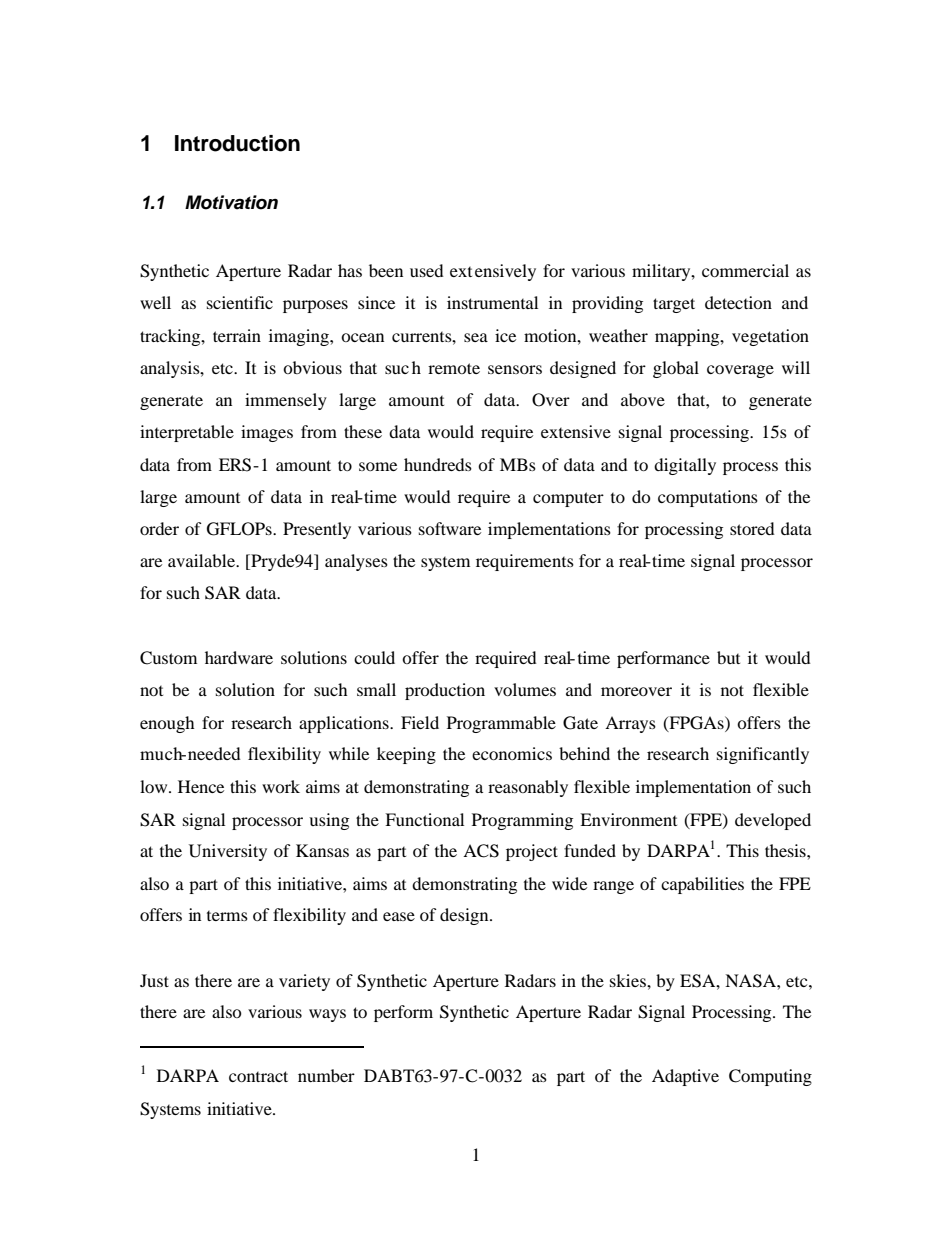 Image resolution: width=952 pixels, height=1233 pixels. What do you see at coordinates (258, 1076) in the screenshot?
I see `contract` at bounding box center [258, 1076].
